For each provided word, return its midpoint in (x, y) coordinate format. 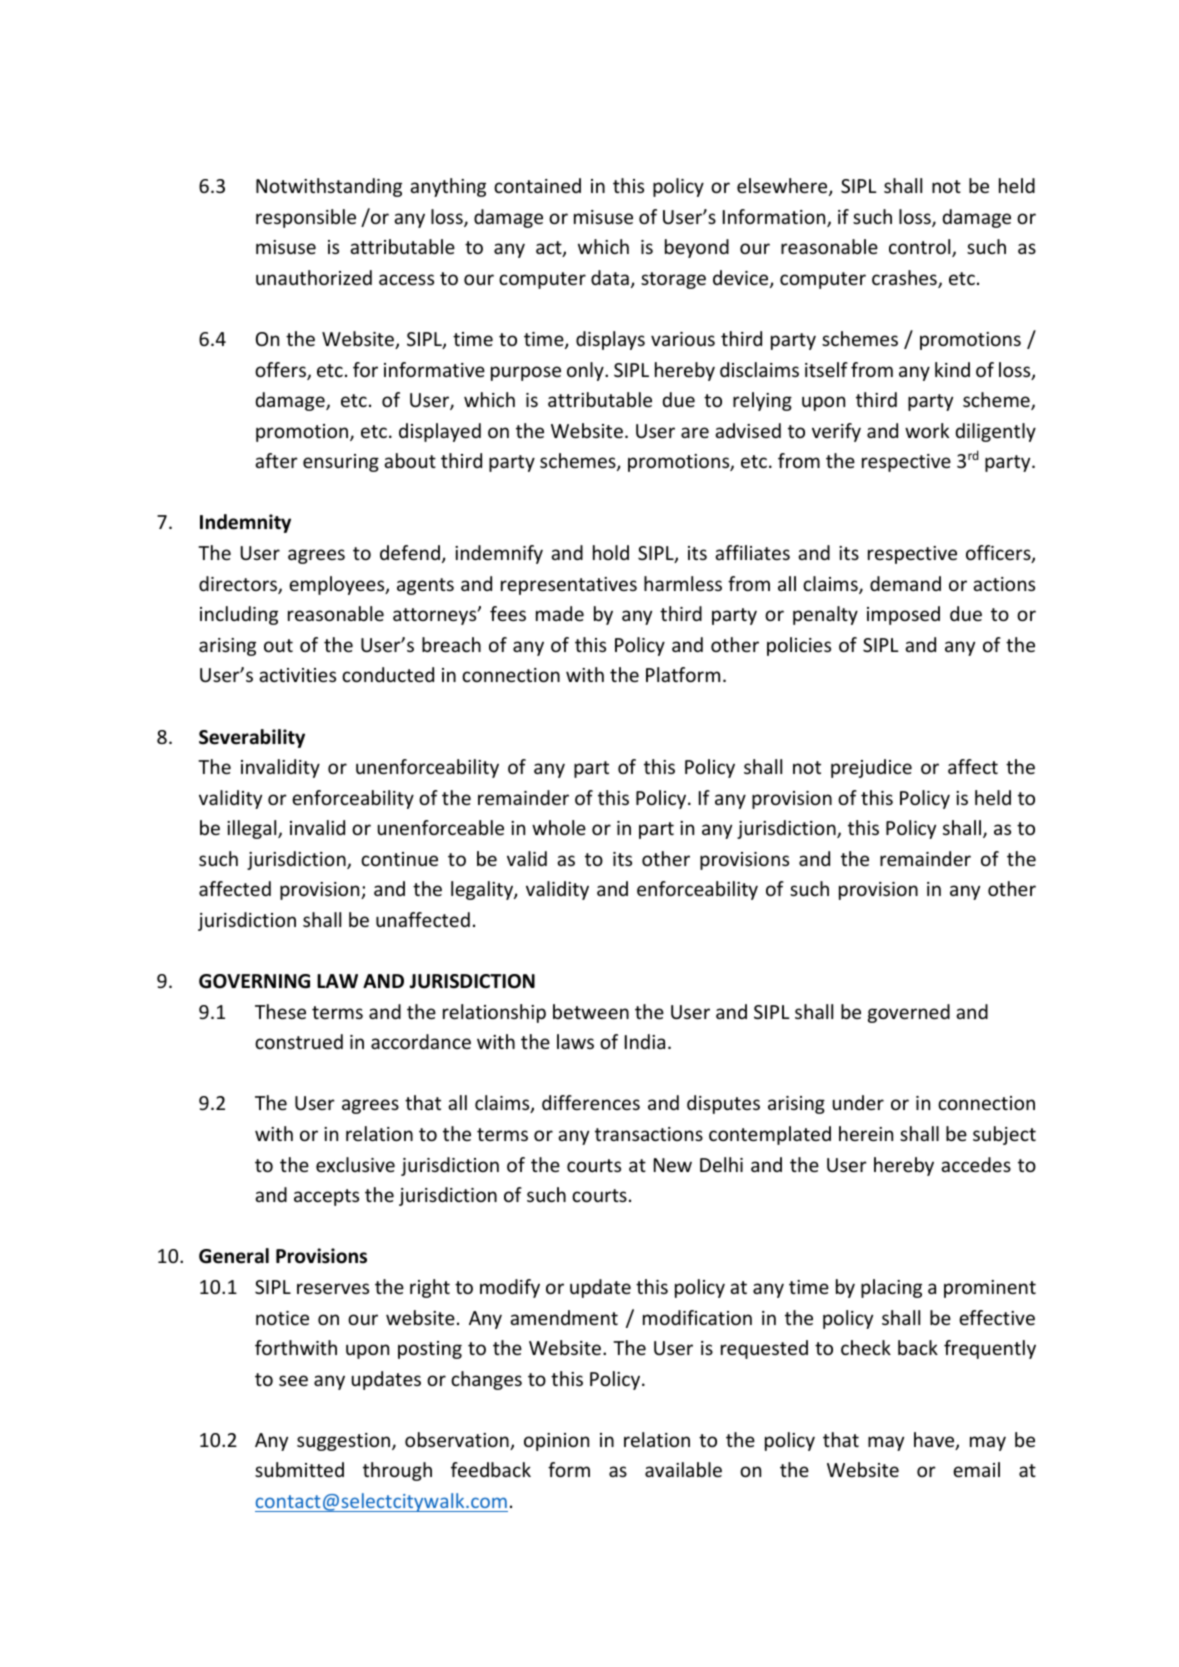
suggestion (345, 1442)
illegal (253, 829)
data (610, 277)
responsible (306, 218)
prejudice (871, 768)
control (921, 248)
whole (559, 827)
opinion (556, 1442)
